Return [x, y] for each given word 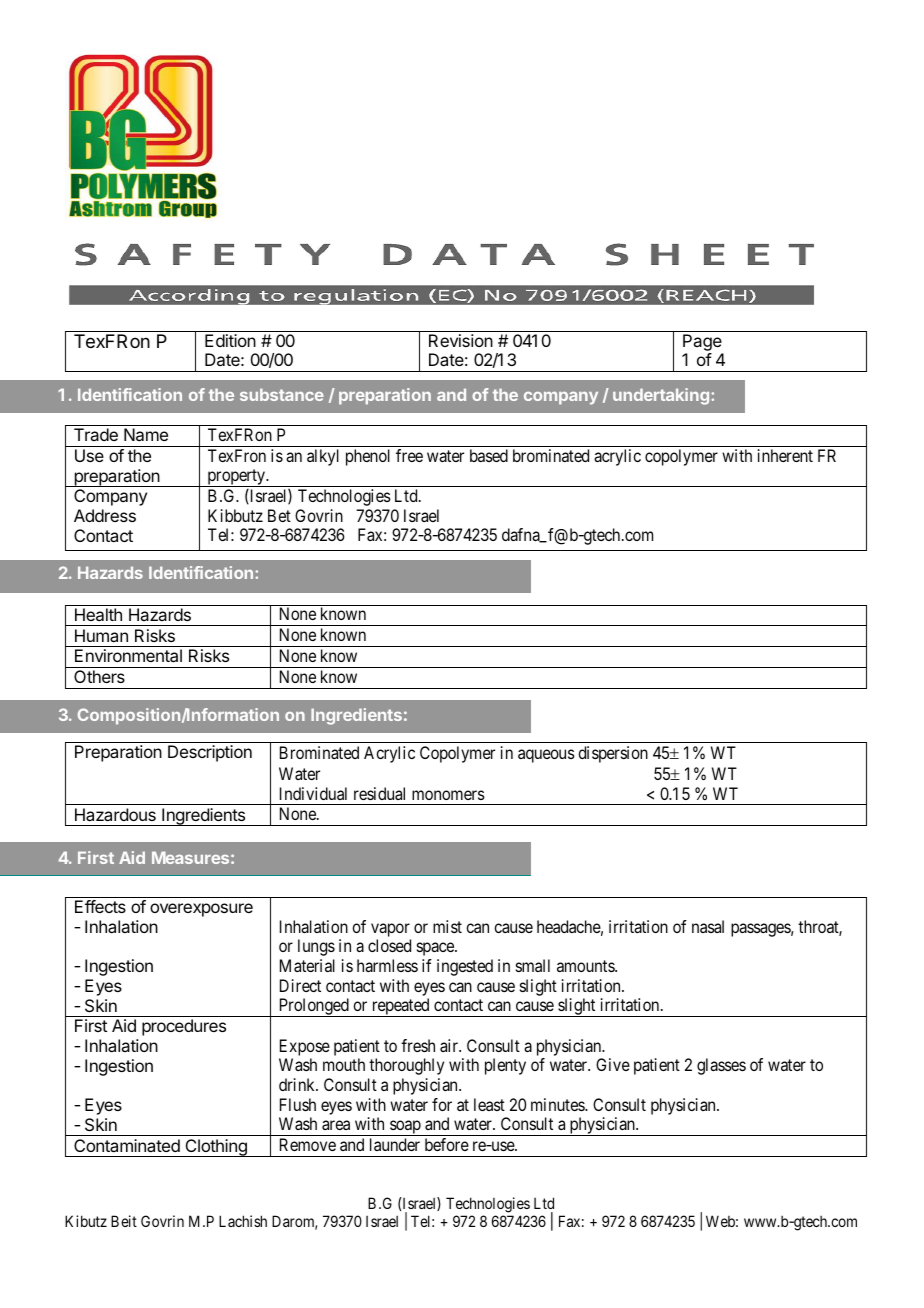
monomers [448, 795]
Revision [461, 340]
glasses [721, 1066]
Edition [230, 340]
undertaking [662, 396]
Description [210, 753]
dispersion [613, 754]
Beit [124, 1221]
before [447, 1144]
